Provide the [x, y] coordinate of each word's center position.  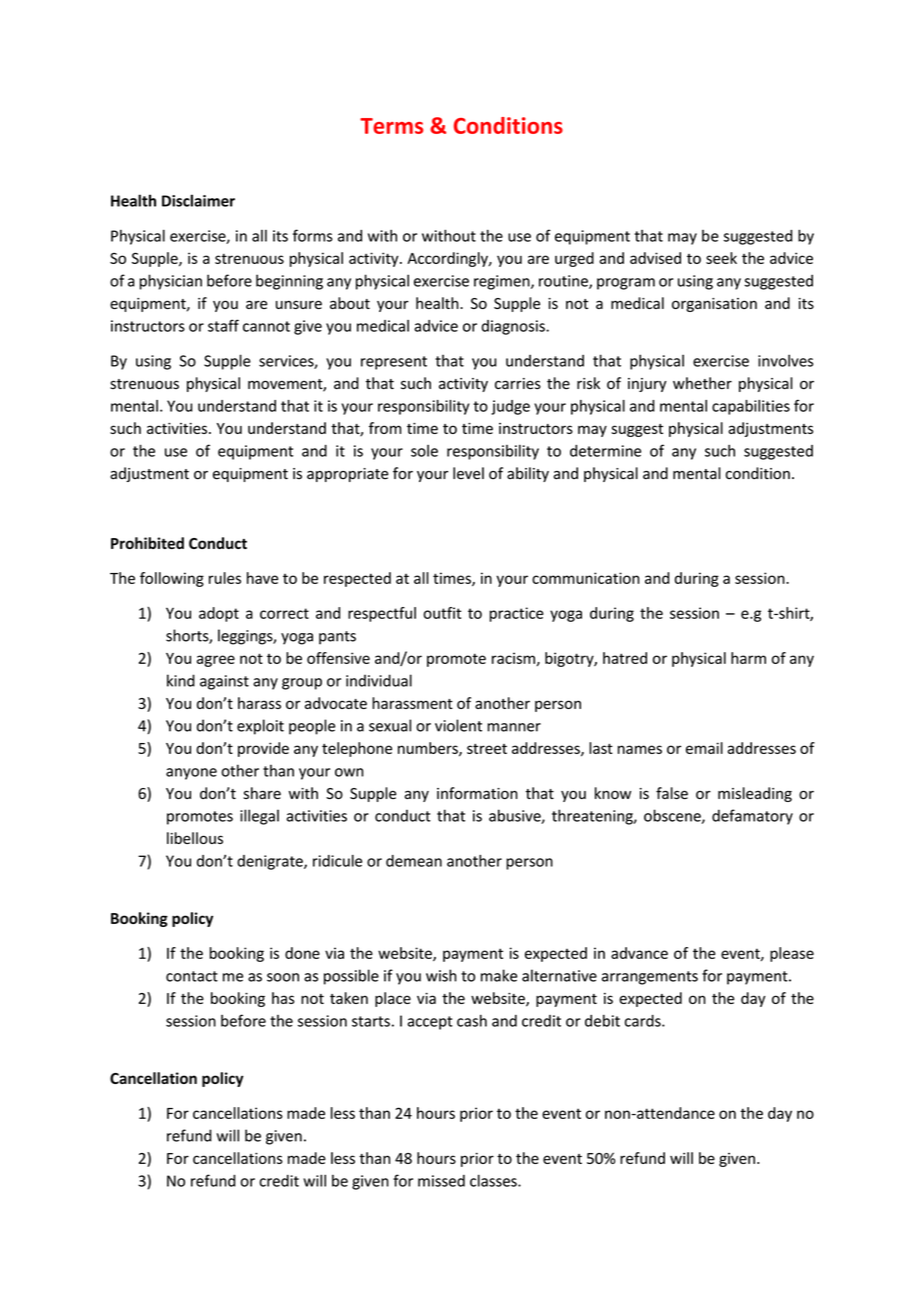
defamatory [752, 817]
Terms [391, 126]
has [283, 998]
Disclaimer [198, 200]
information [477, 793]
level [468, 473]
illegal [259, 817]
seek [721, 258]
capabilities [751, 407]
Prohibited [147, 543]
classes [494, 1180]
